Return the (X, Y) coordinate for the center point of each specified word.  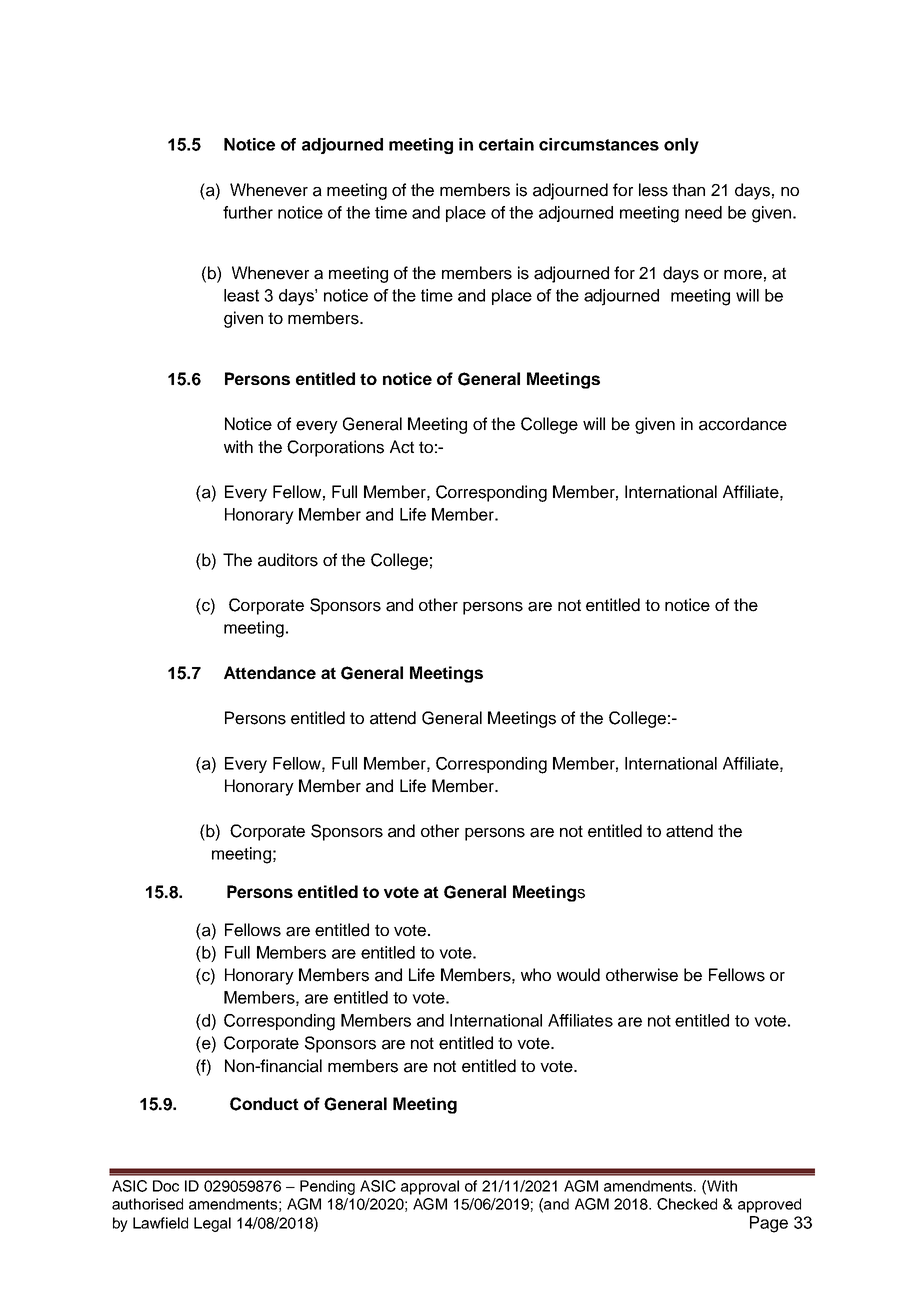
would (578, 975)
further (248, 212)
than (688, 190)
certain (506, 144)
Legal (212, 1224)
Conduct (264, 1104)
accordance (743, 424)
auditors (288, 560)
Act (402, 447)
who (536, 974)
